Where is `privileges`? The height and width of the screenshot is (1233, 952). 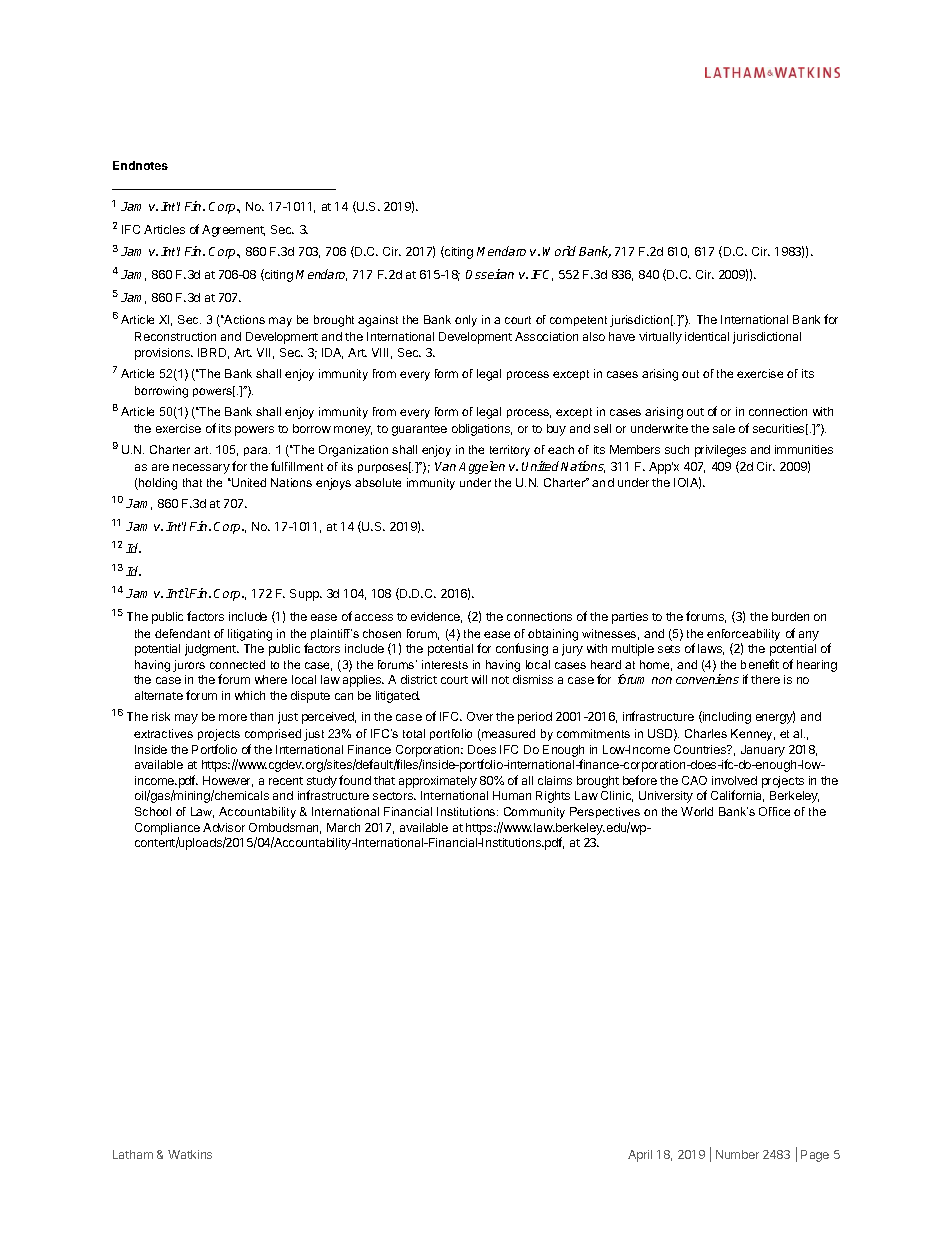
privileges is located at coordinates (720, 451).
